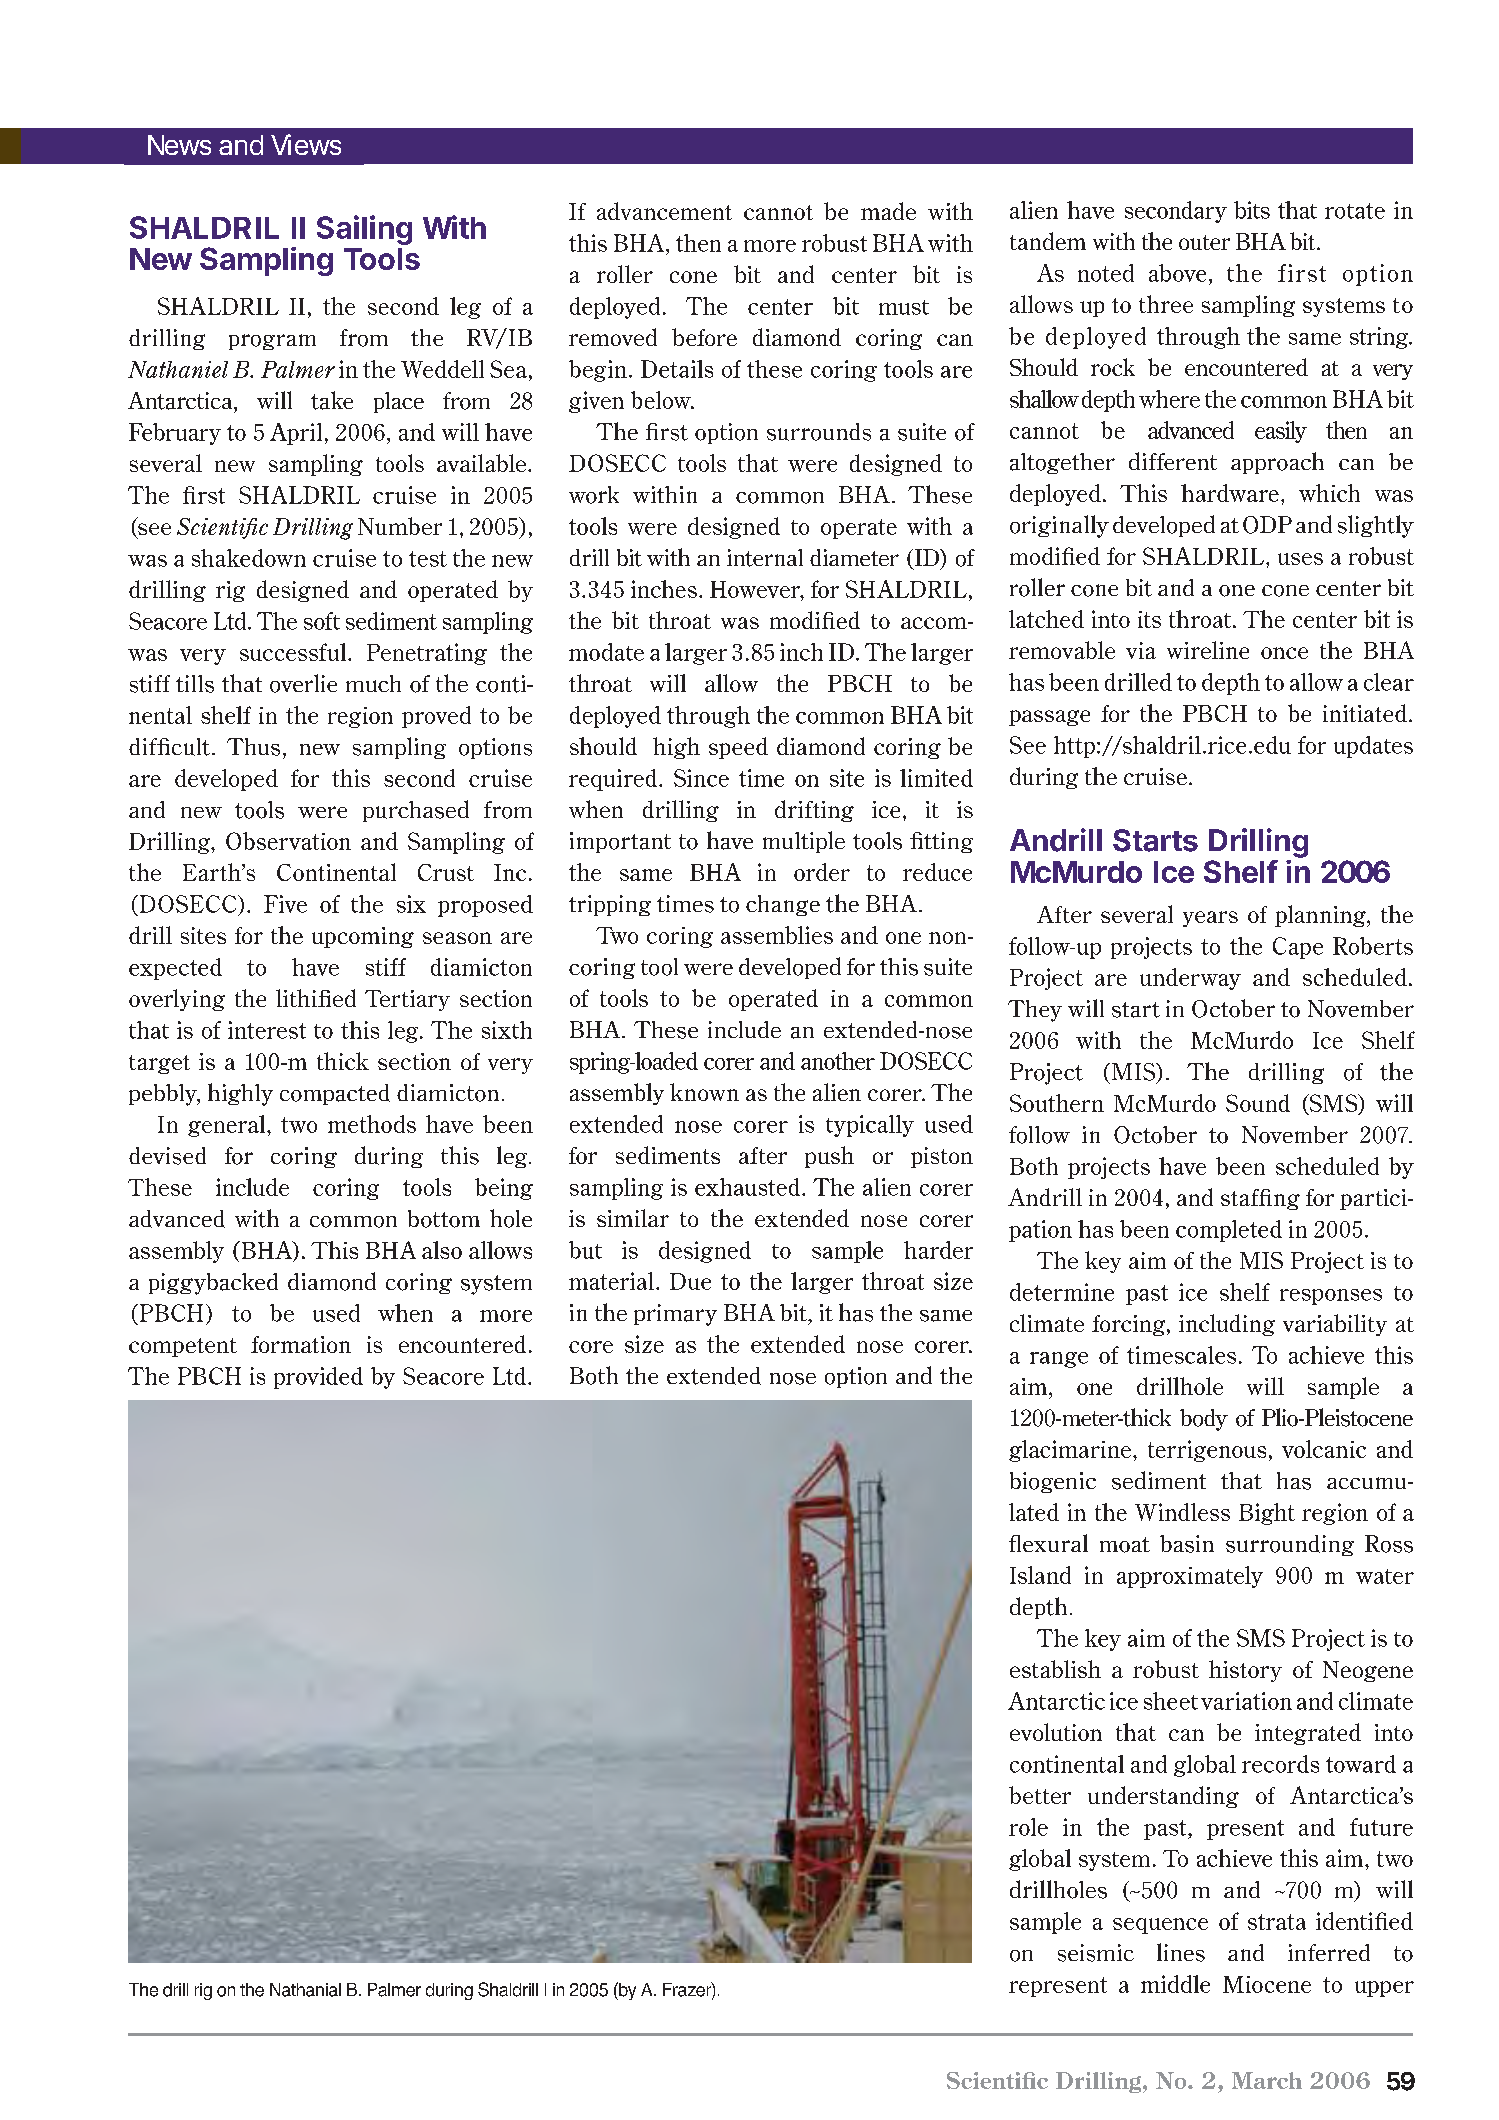  What do you see at coordinates (1267, 1984) in the screenshot?
I see `Miocene` at bounding box center [1267, 1984].
